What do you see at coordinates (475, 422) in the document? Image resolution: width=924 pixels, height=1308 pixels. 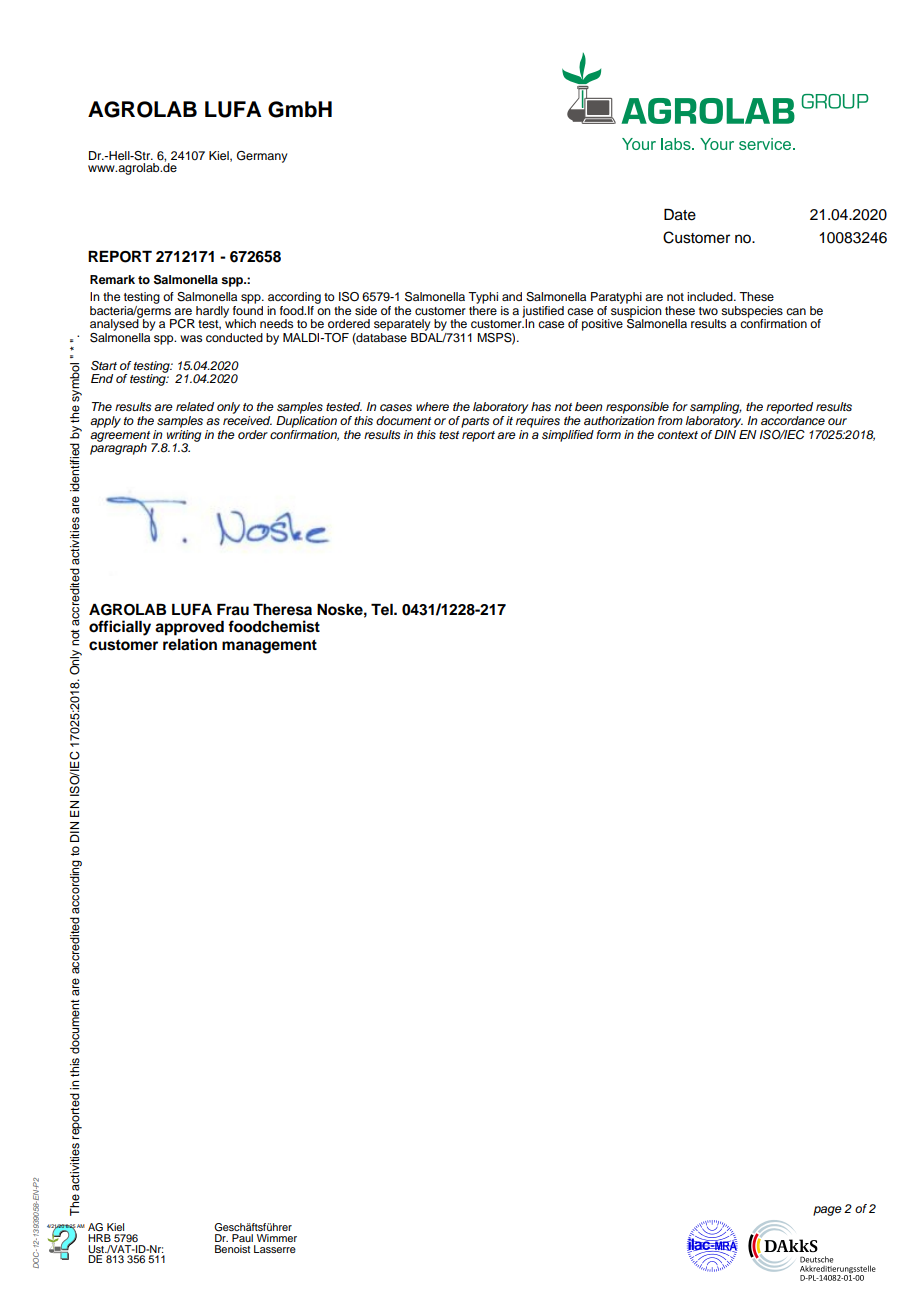 I see `parts` at bounding box center [475, 422].
